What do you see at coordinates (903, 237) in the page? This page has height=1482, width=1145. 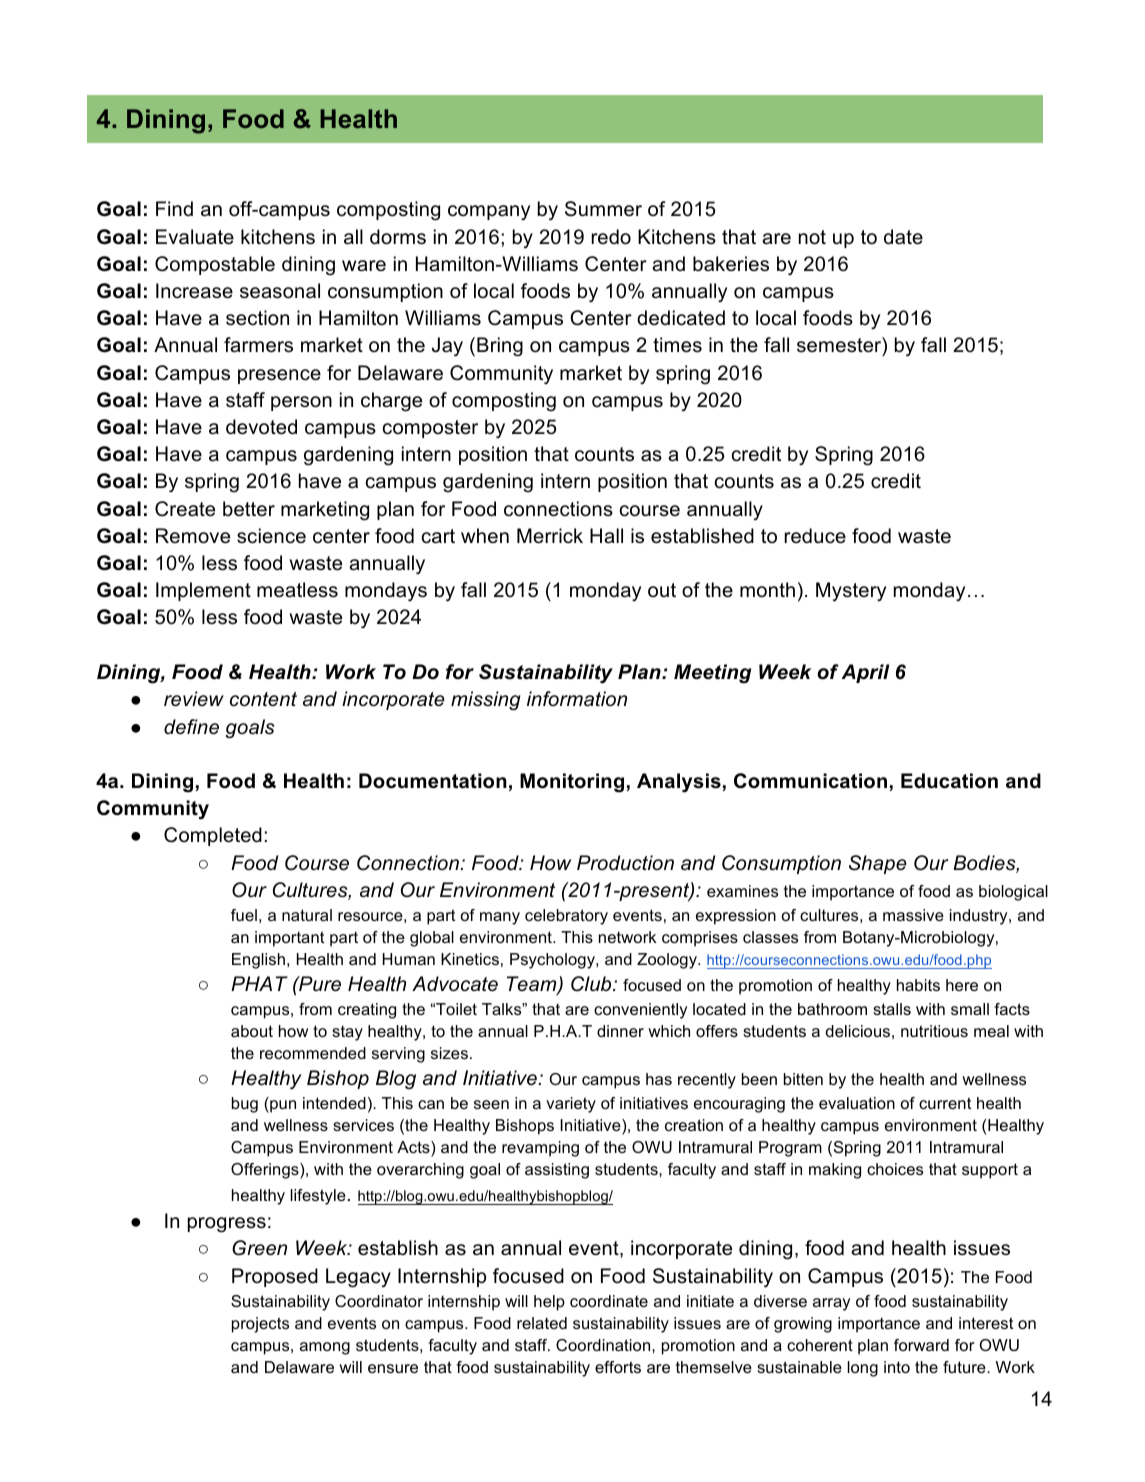 I see `date` at bounding box center [903, 237].
